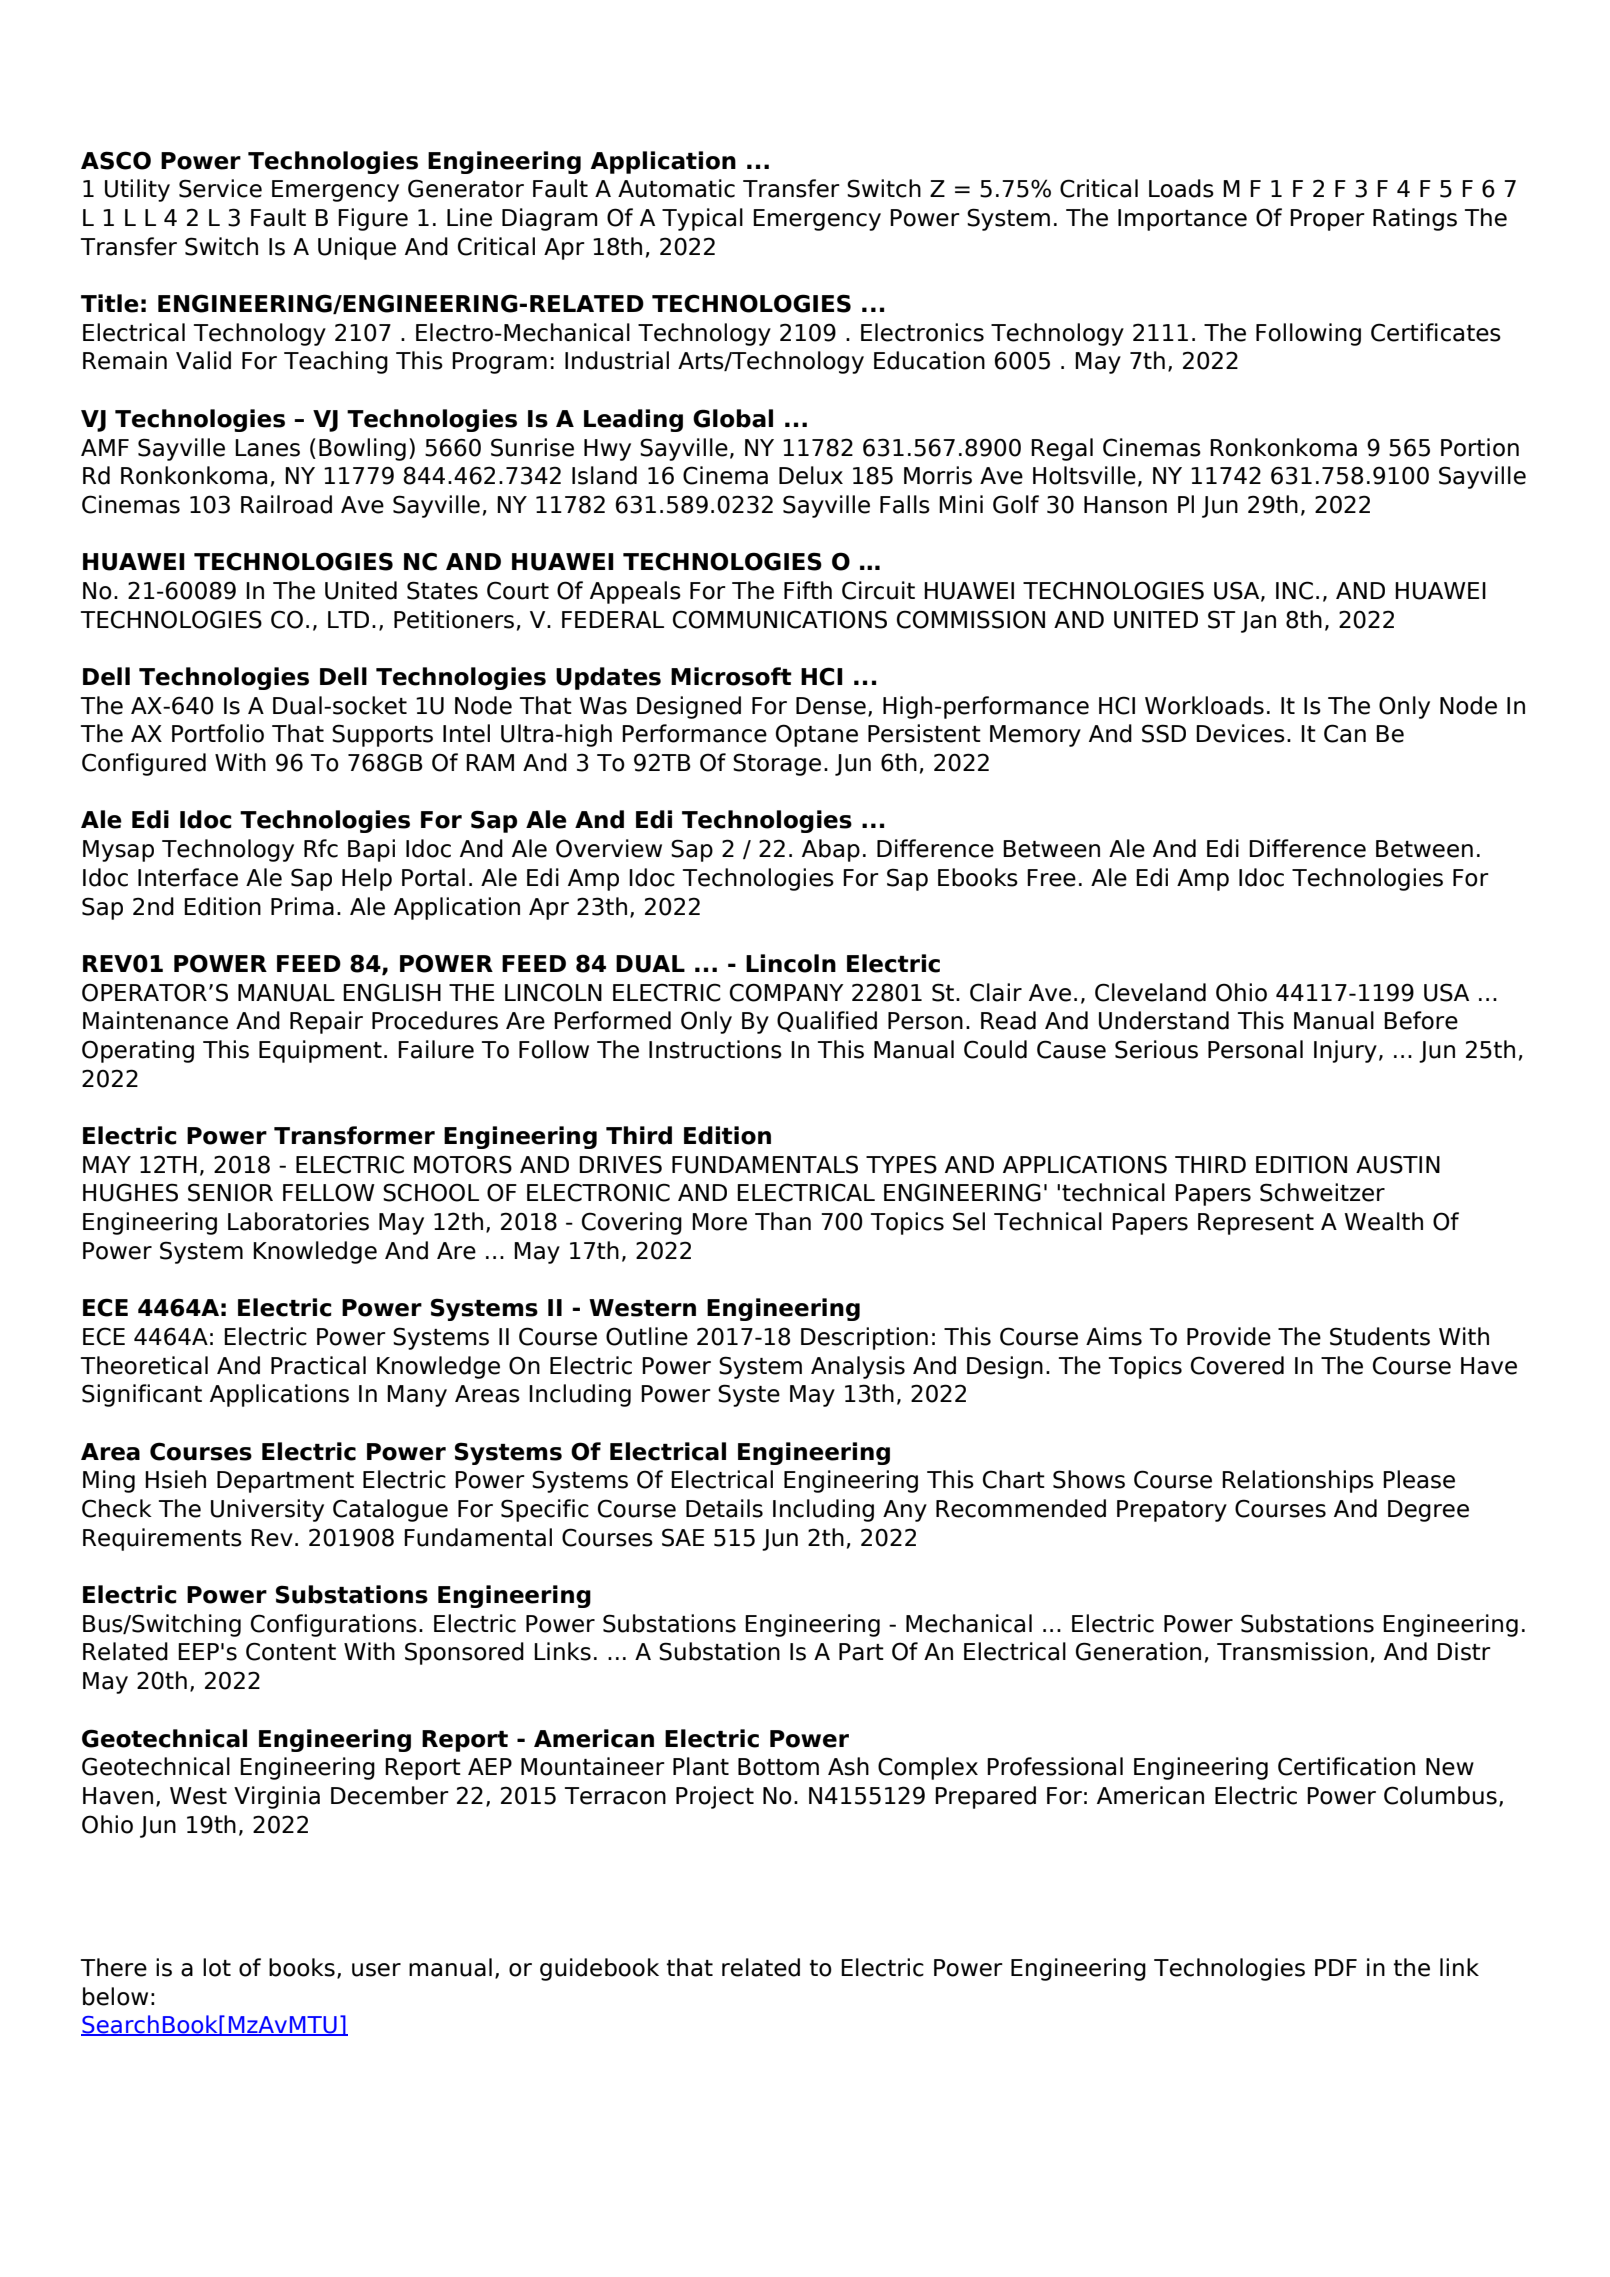 The height and width of the page is (2277, 1610). What do you see at coordinates (320, 1051) in the page?
I see `Equipment` at bounding box center [320, 1051].
